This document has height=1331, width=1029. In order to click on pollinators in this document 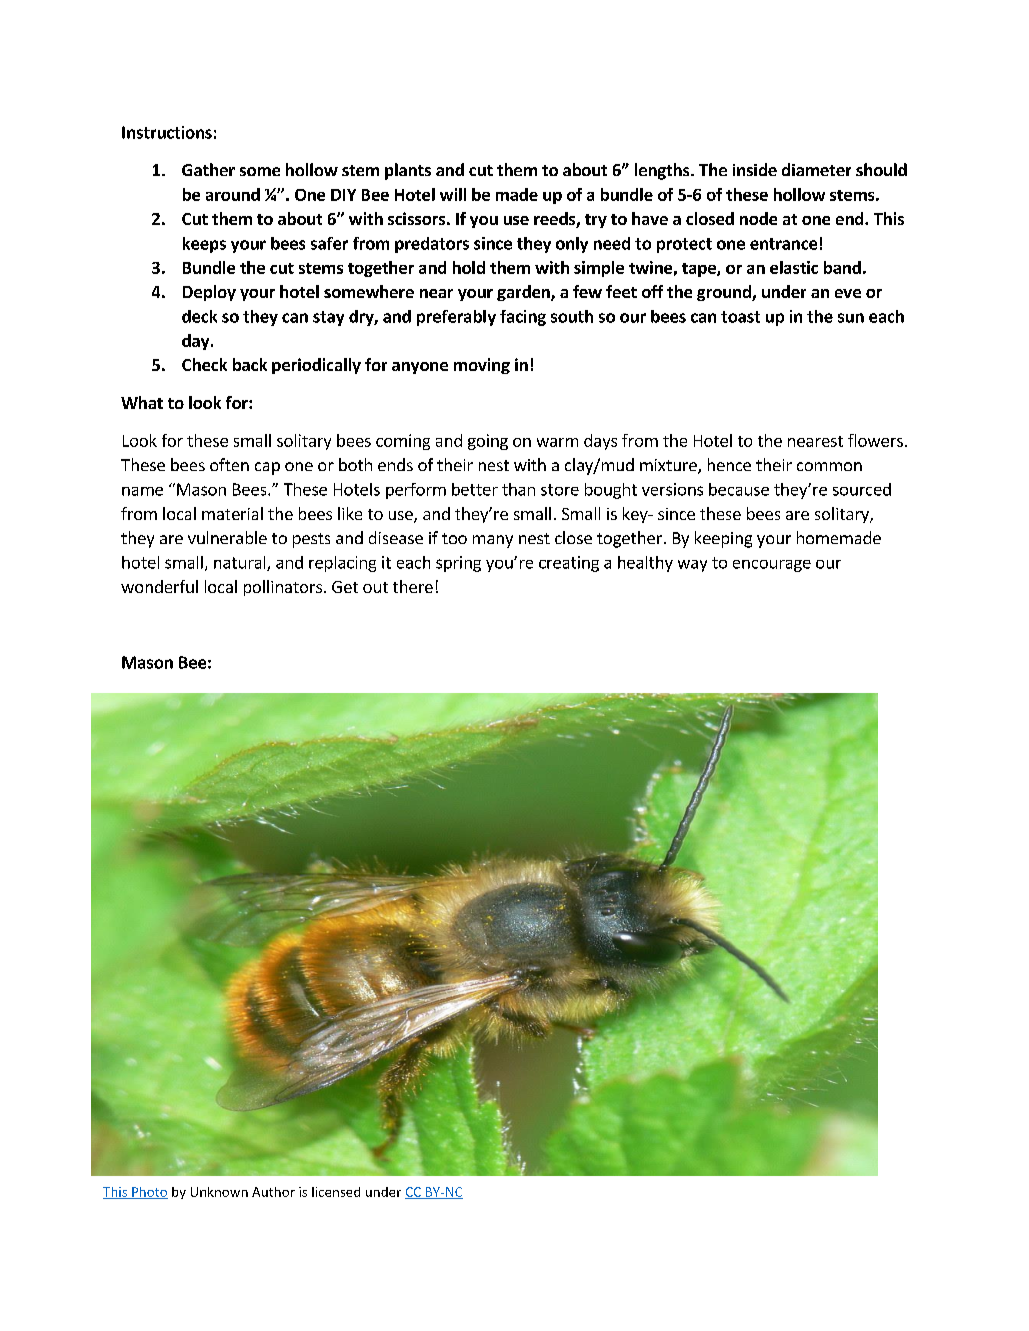, I will do `click(283, 588)`.
